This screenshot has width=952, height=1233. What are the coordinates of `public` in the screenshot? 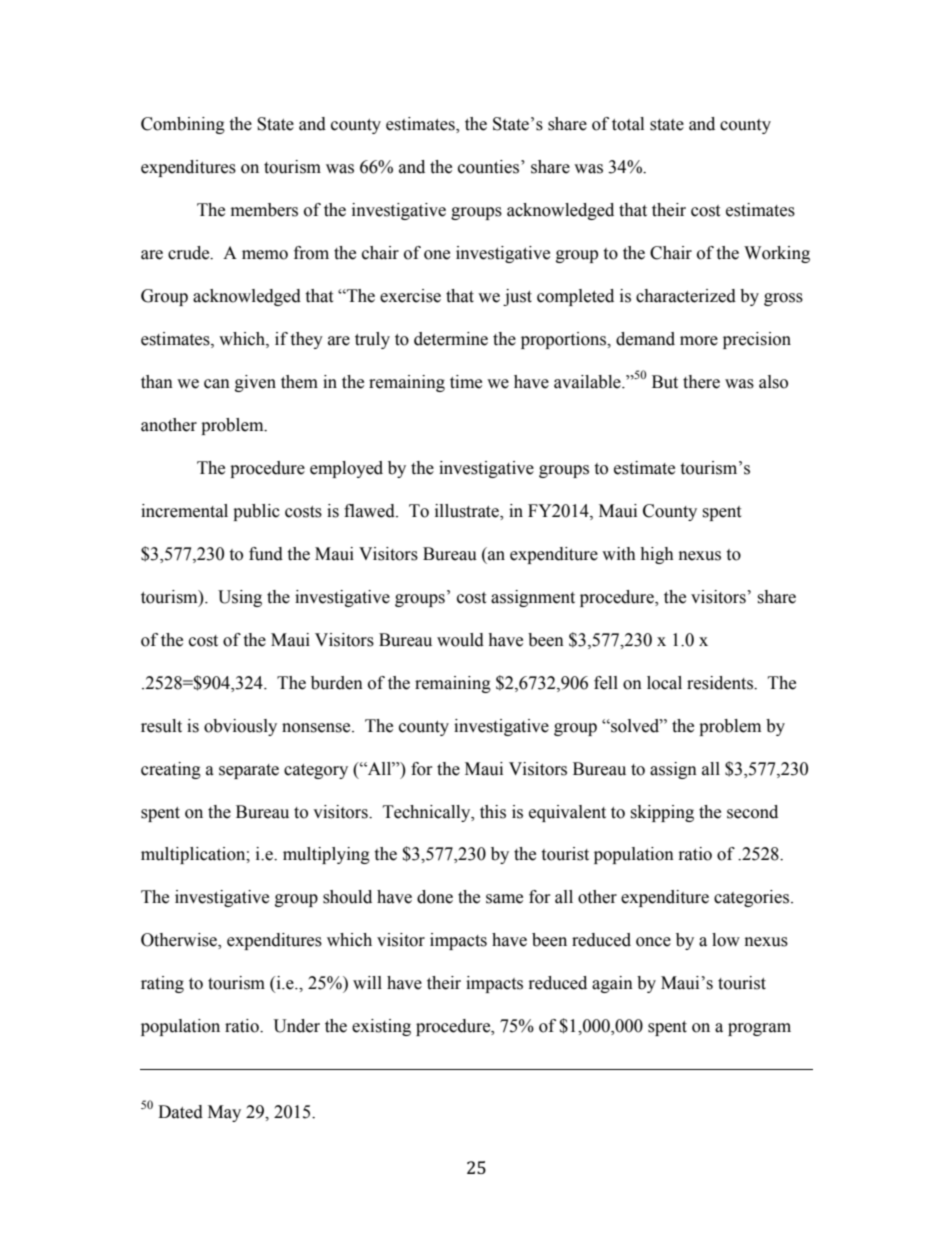 It's located at (256, 512).
